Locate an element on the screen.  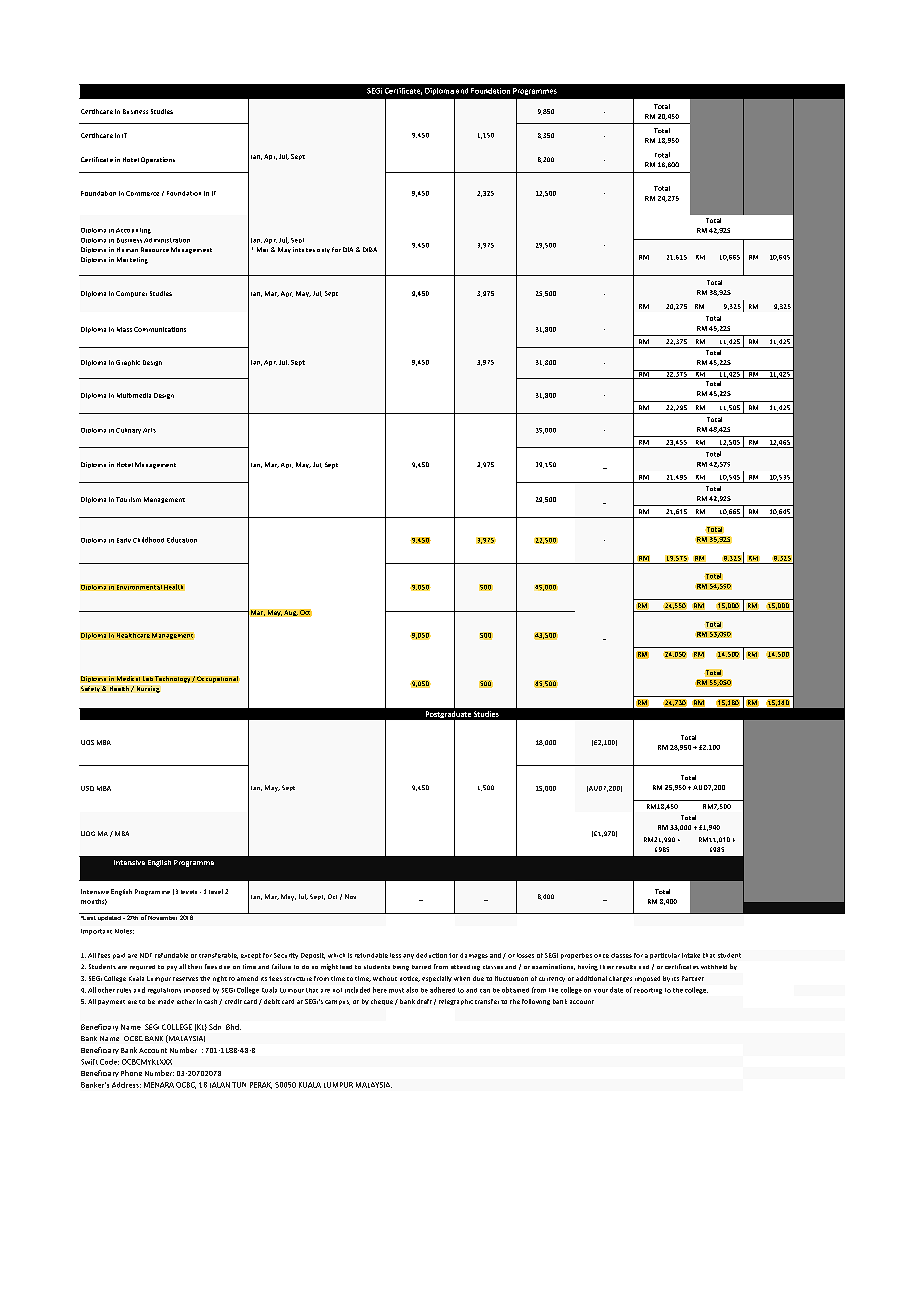
Administration is located at coordinates (167, 240).
